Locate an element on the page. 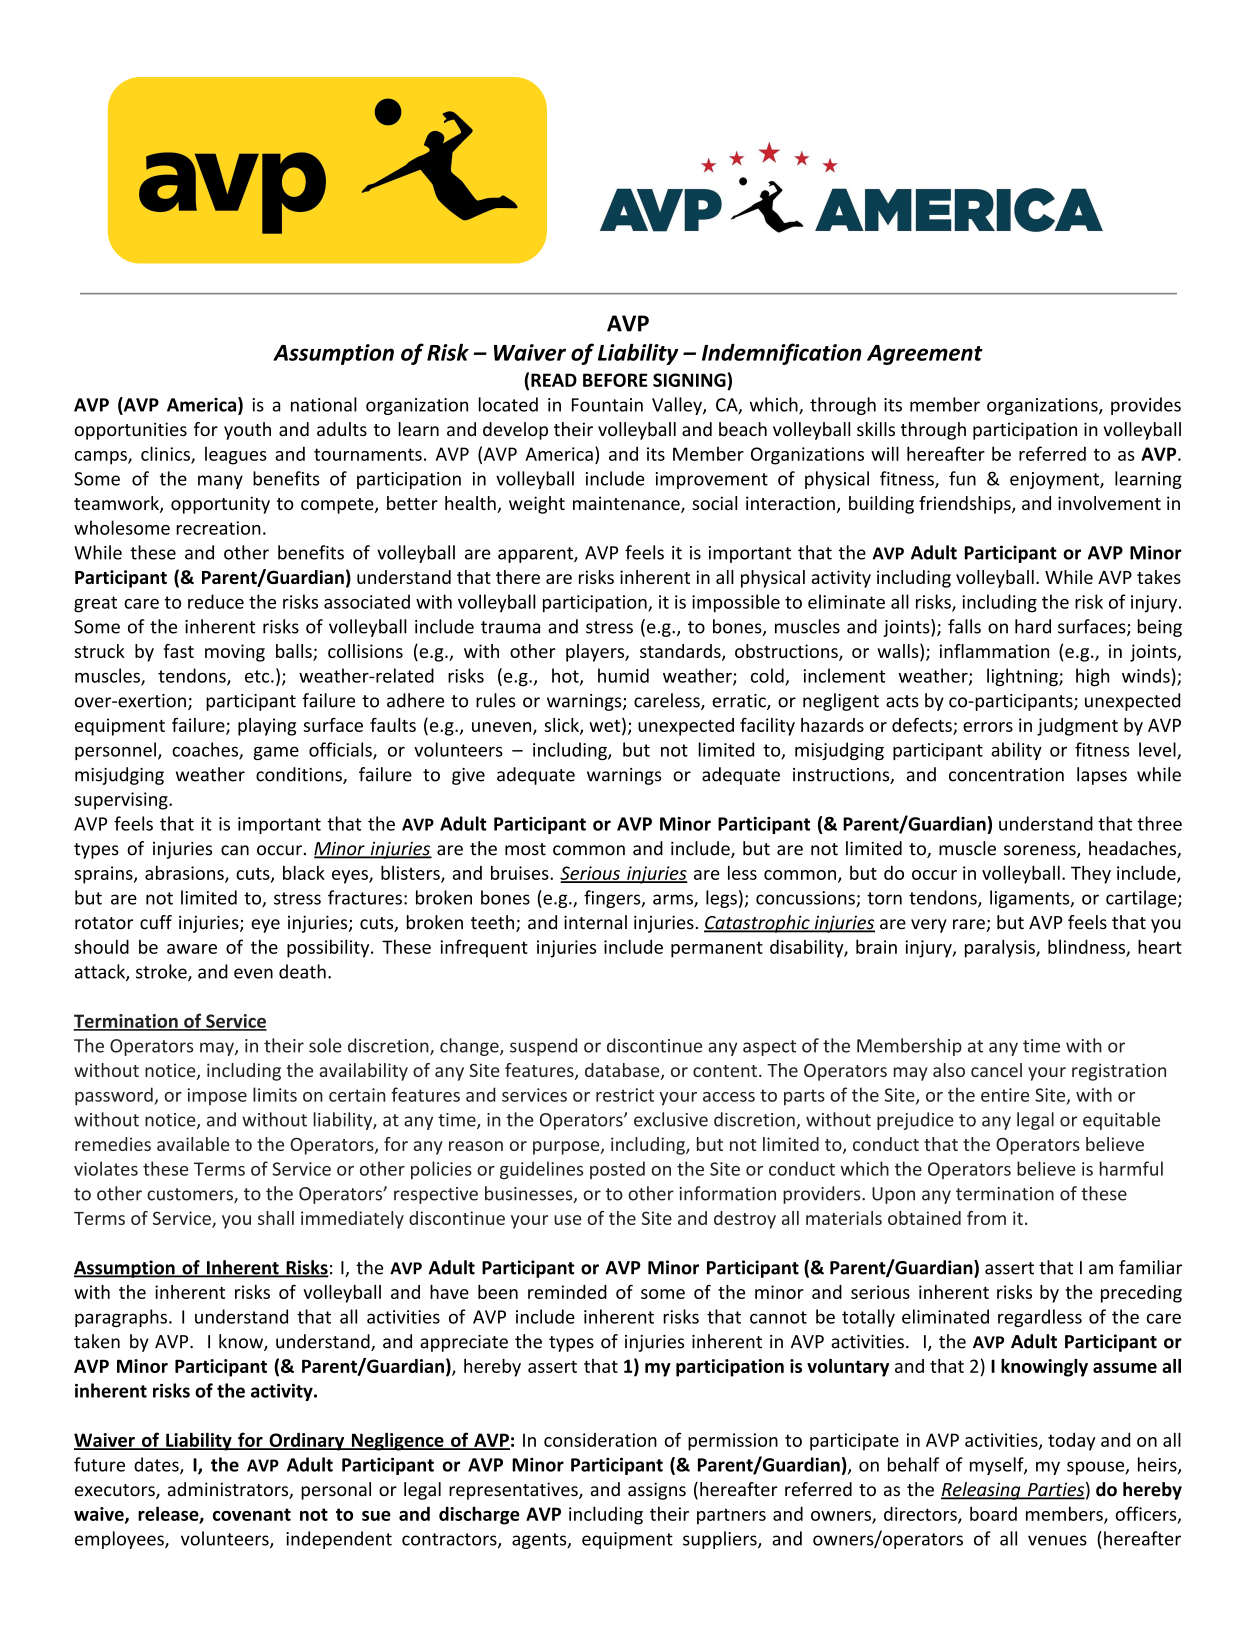 This document has width=1257, height=1627. board is located at coordinates (993, 1513).
